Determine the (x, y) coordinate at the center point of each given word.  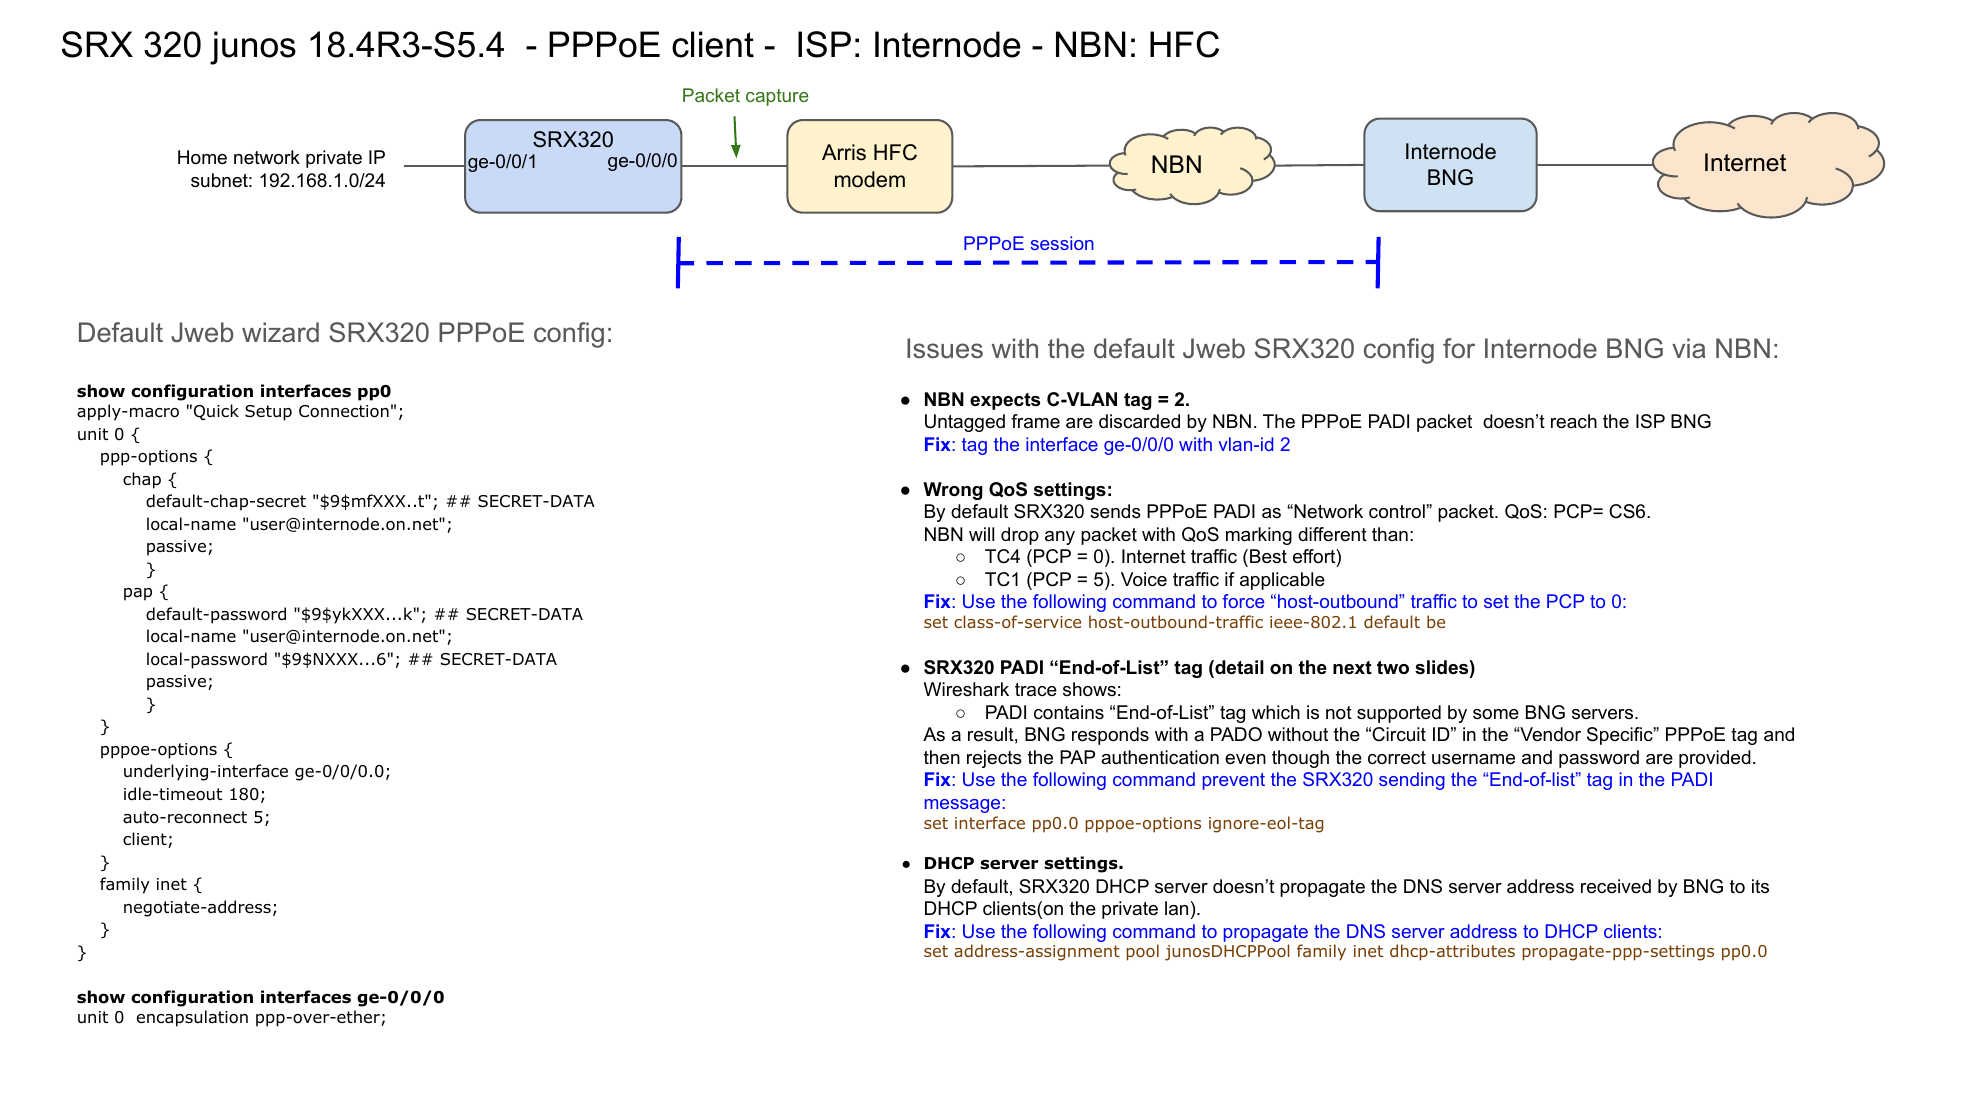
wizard (280, 332)
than (1390, 534)
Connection (344, 411)
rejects (994, 759)
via (1689, 348)
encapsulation (192, 1018)
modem (870, 179)
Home (202, 157)
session (1062, 243)
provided (1715, 759)
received (1616, 886)
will (981, 534)
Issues (945, 348)
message (962, 806)
